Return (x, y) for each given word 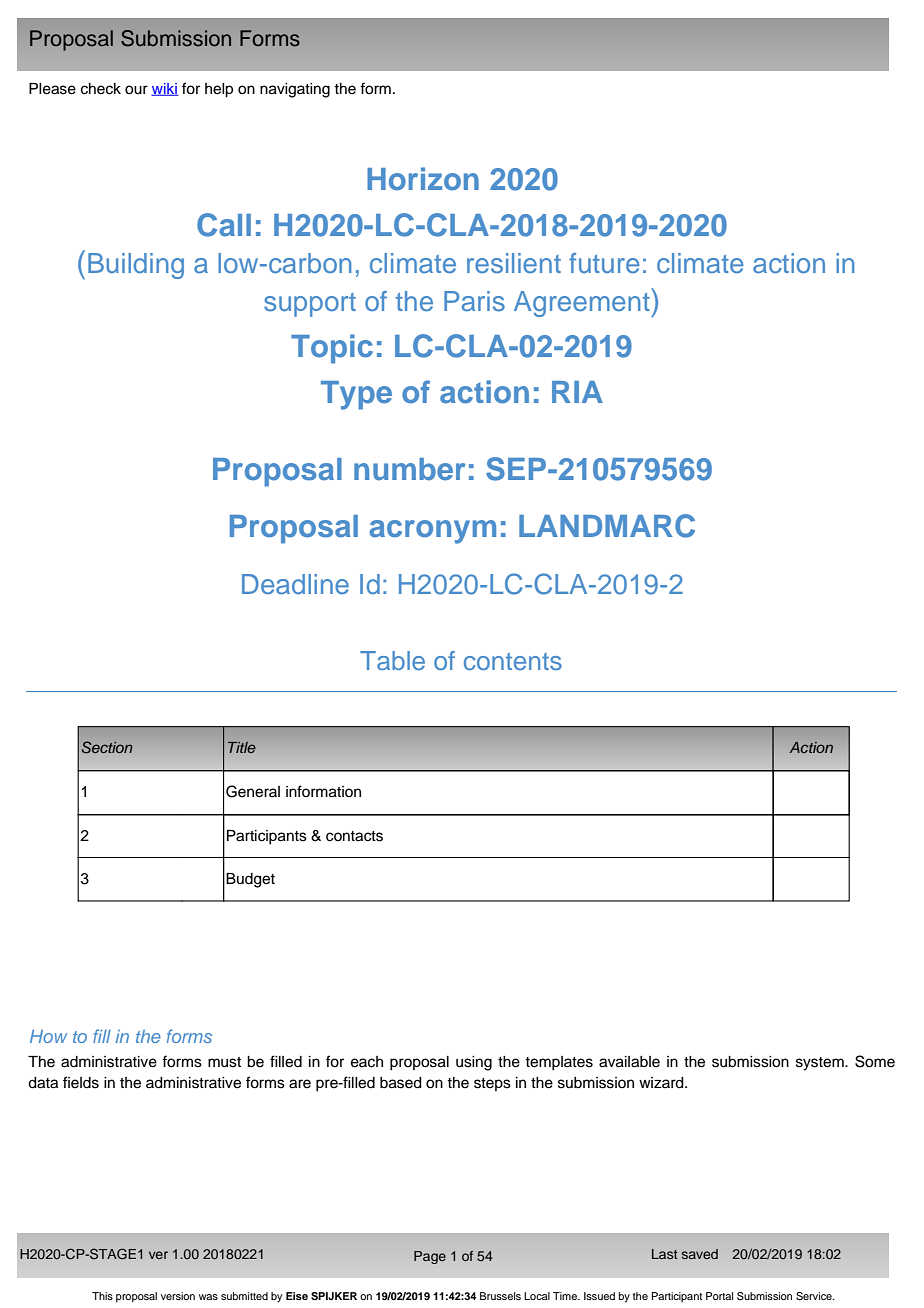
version (178, 1296)
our (136, 90)
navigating (295, 90)
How (48, 1036)
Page (430, 1257)
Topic (332, 349)
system (821, 1064)
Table (392, 660)
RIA (577, 392)
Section (107, 747)
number (410, 469)
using (474, 1063)
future (604, 263)
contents (513, 661)
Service (815, 1296)
